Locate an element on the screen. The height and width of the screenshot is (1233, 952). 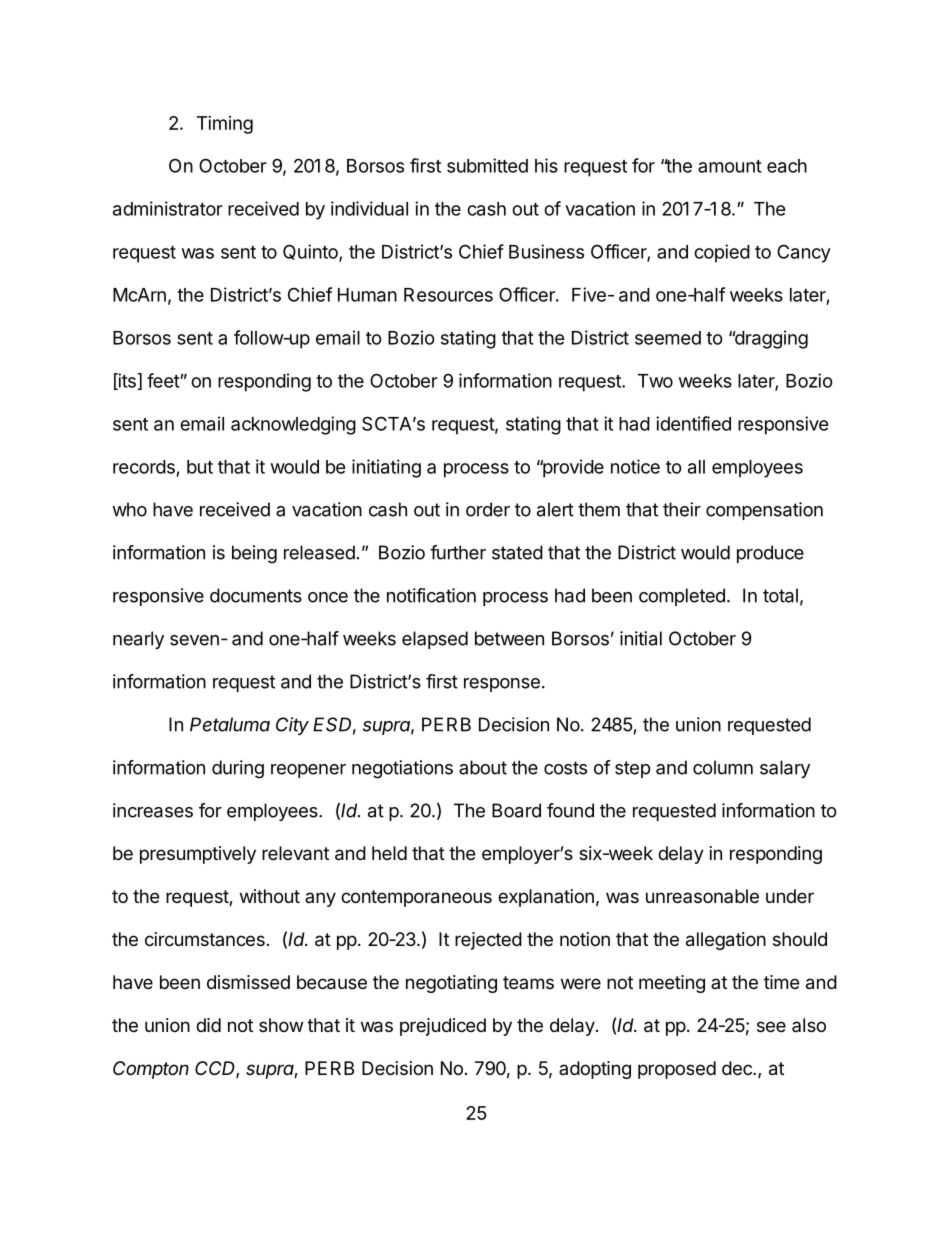
Timing is located at coordinates (225, 125).
